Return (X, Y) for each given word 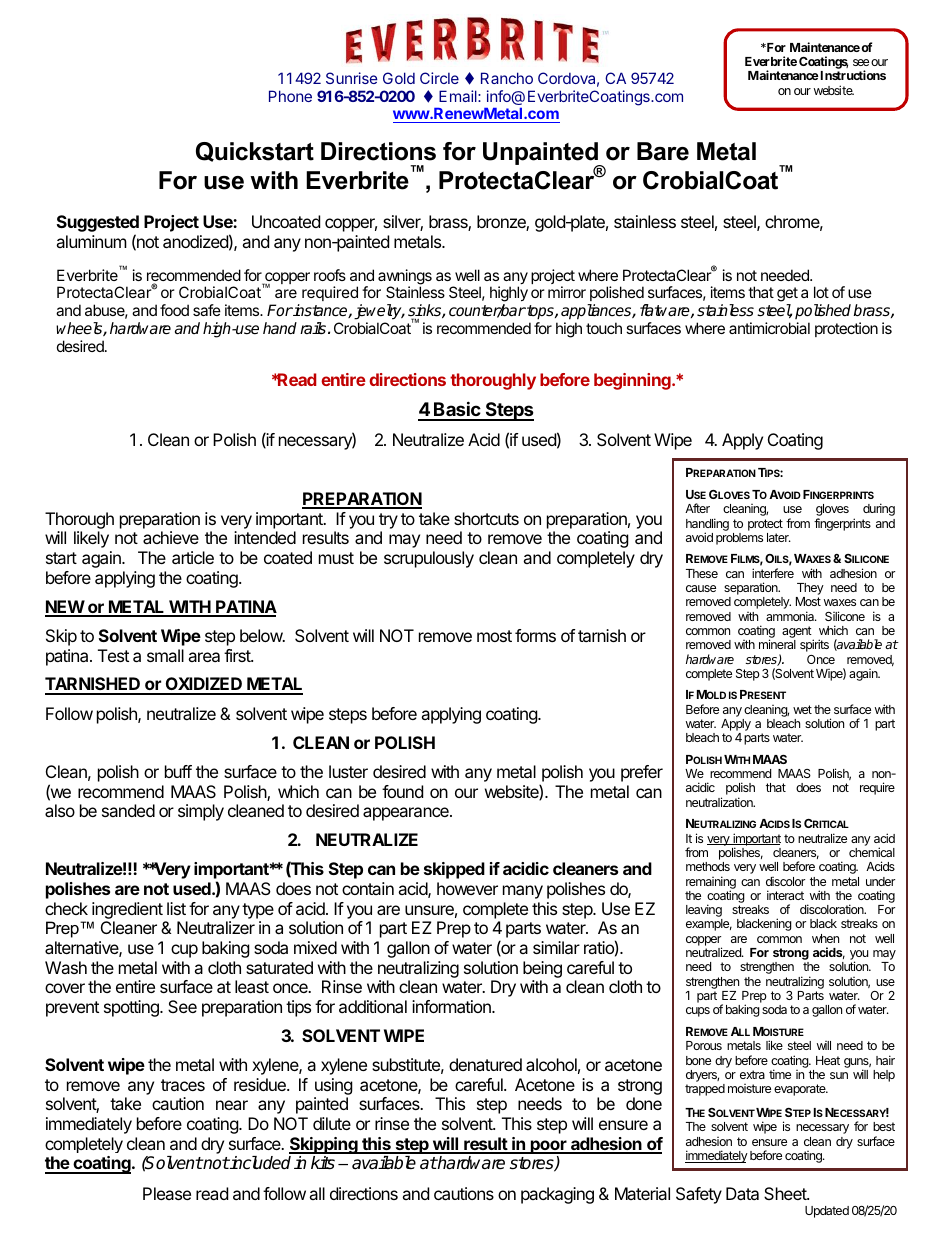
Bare (663, 151)
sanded (128, 810)
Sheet (786, 1193)
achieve (171, 537)
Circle (439, 78)
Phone (290, 96)
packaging (557, 1195)
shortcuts (486, 518)
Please (167, 1193)
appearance (407, 814)
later (779, 537)
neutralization (720, 802)
